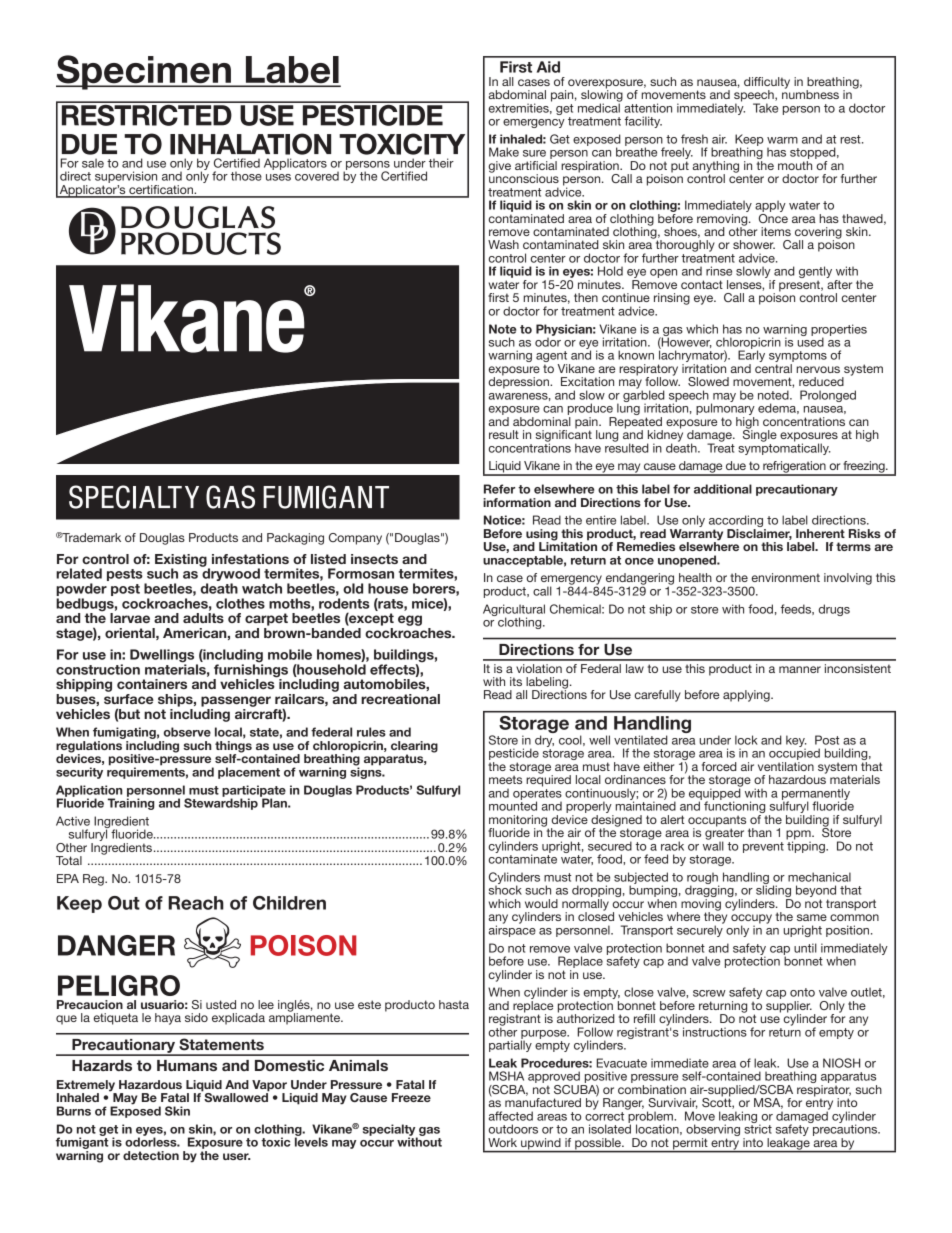  I want to click on supervision, so click(126, 177).
